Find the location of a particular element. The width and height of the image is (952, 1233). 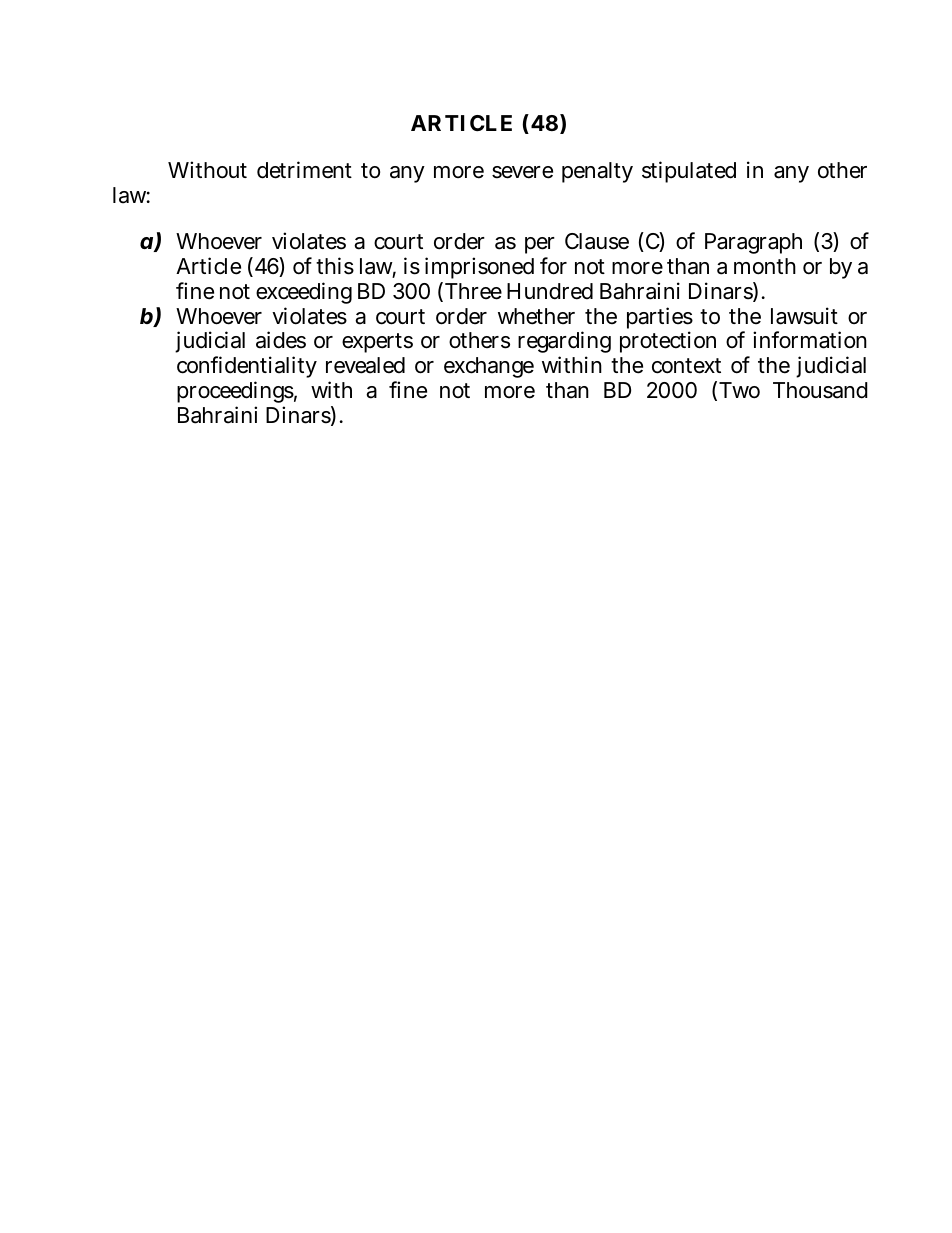

confidentiality is located at coordinates (247, 369).
